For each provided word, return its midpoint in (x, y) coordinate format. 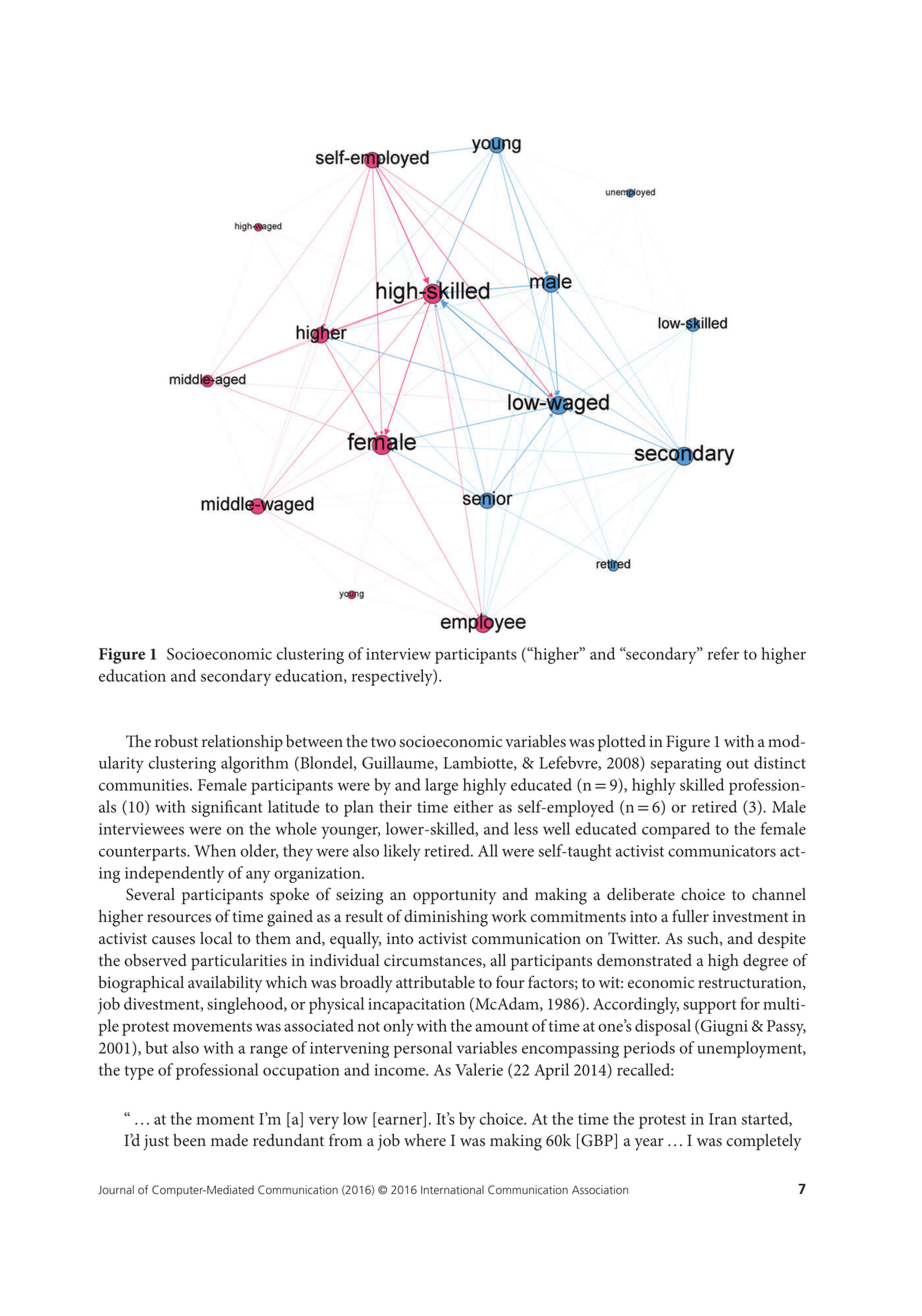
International (452, 1190)
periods (649, 1049)
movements (212, 1027)
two (383, 742)
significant (226, 808)
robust (176, 741)
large (441, 786)
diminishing (446, 918)
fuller (690, 915)
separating (686, 765)
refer (723, 653)
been (189, 1140)
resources (179, 918)
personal (423, 1049)
